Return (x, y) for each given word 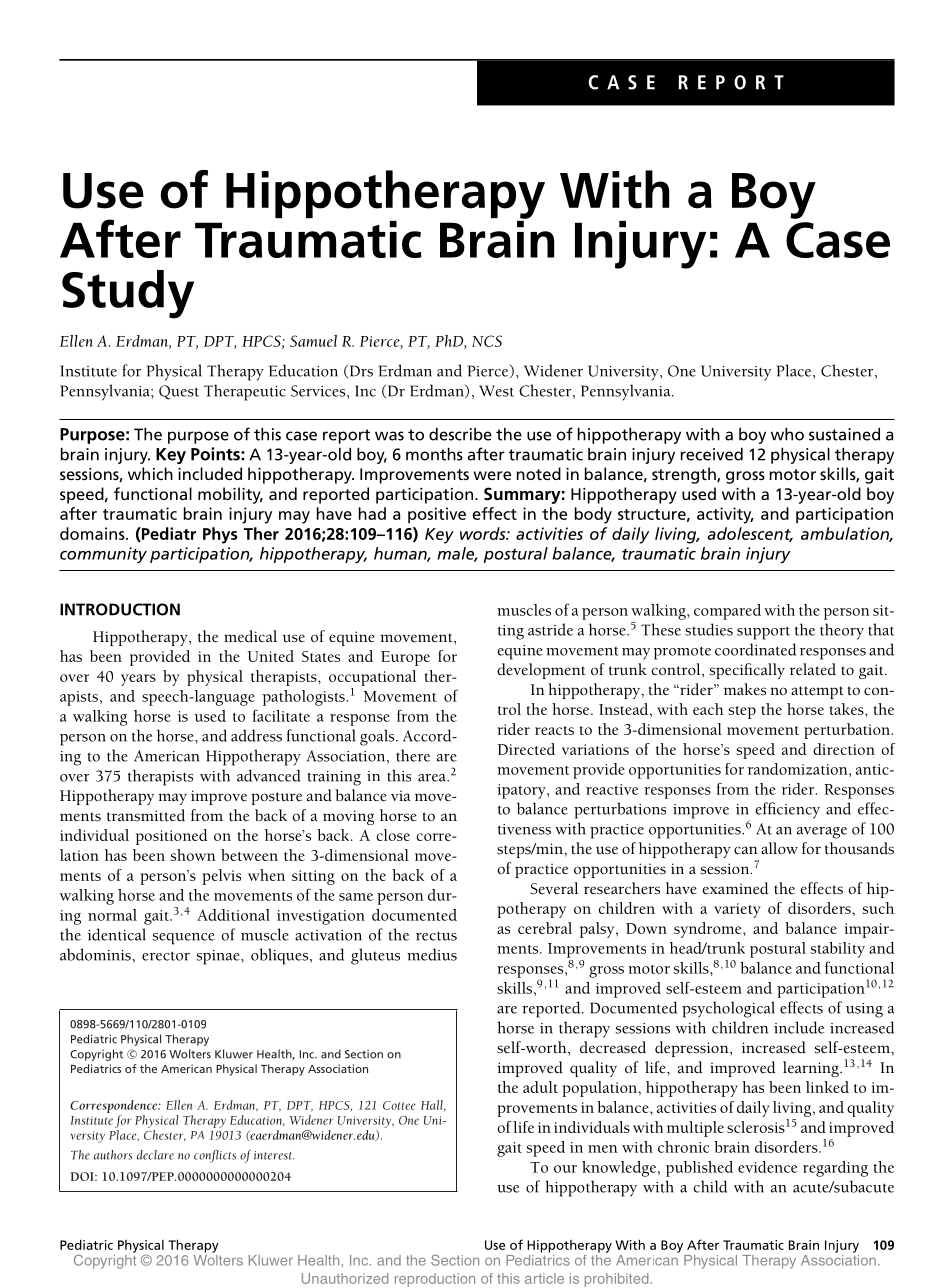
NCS (487, 341)
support (763, 633)
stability (837, 950)
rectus (436, 936)
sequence (183, 939)
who (787, 434)
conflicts (215, 1156)
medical (250, 636)
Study (128, 294)
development (541, 671)
